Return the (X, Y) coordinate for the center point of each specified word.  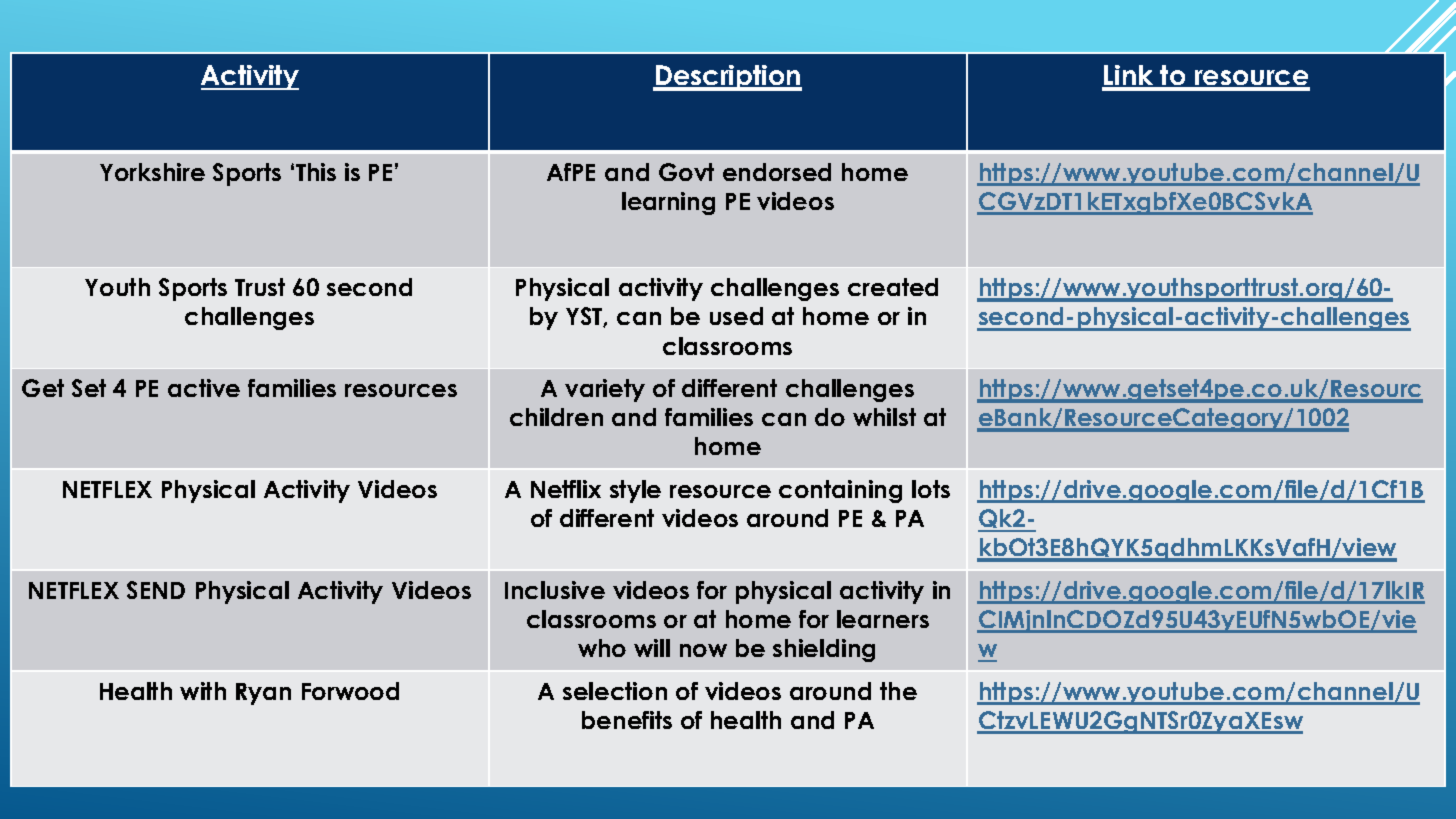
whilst (884, 417)
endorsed (777, 172)
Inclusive (555, 590)
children (556, 417)
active (204, 388)
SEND (156, 590)
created (893, 287)
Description (728, 78)
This (316, 172)
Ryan (263, 694)
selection (615, 691)
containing (840, 491)
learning (668, 203)
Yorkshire (152, 172)
